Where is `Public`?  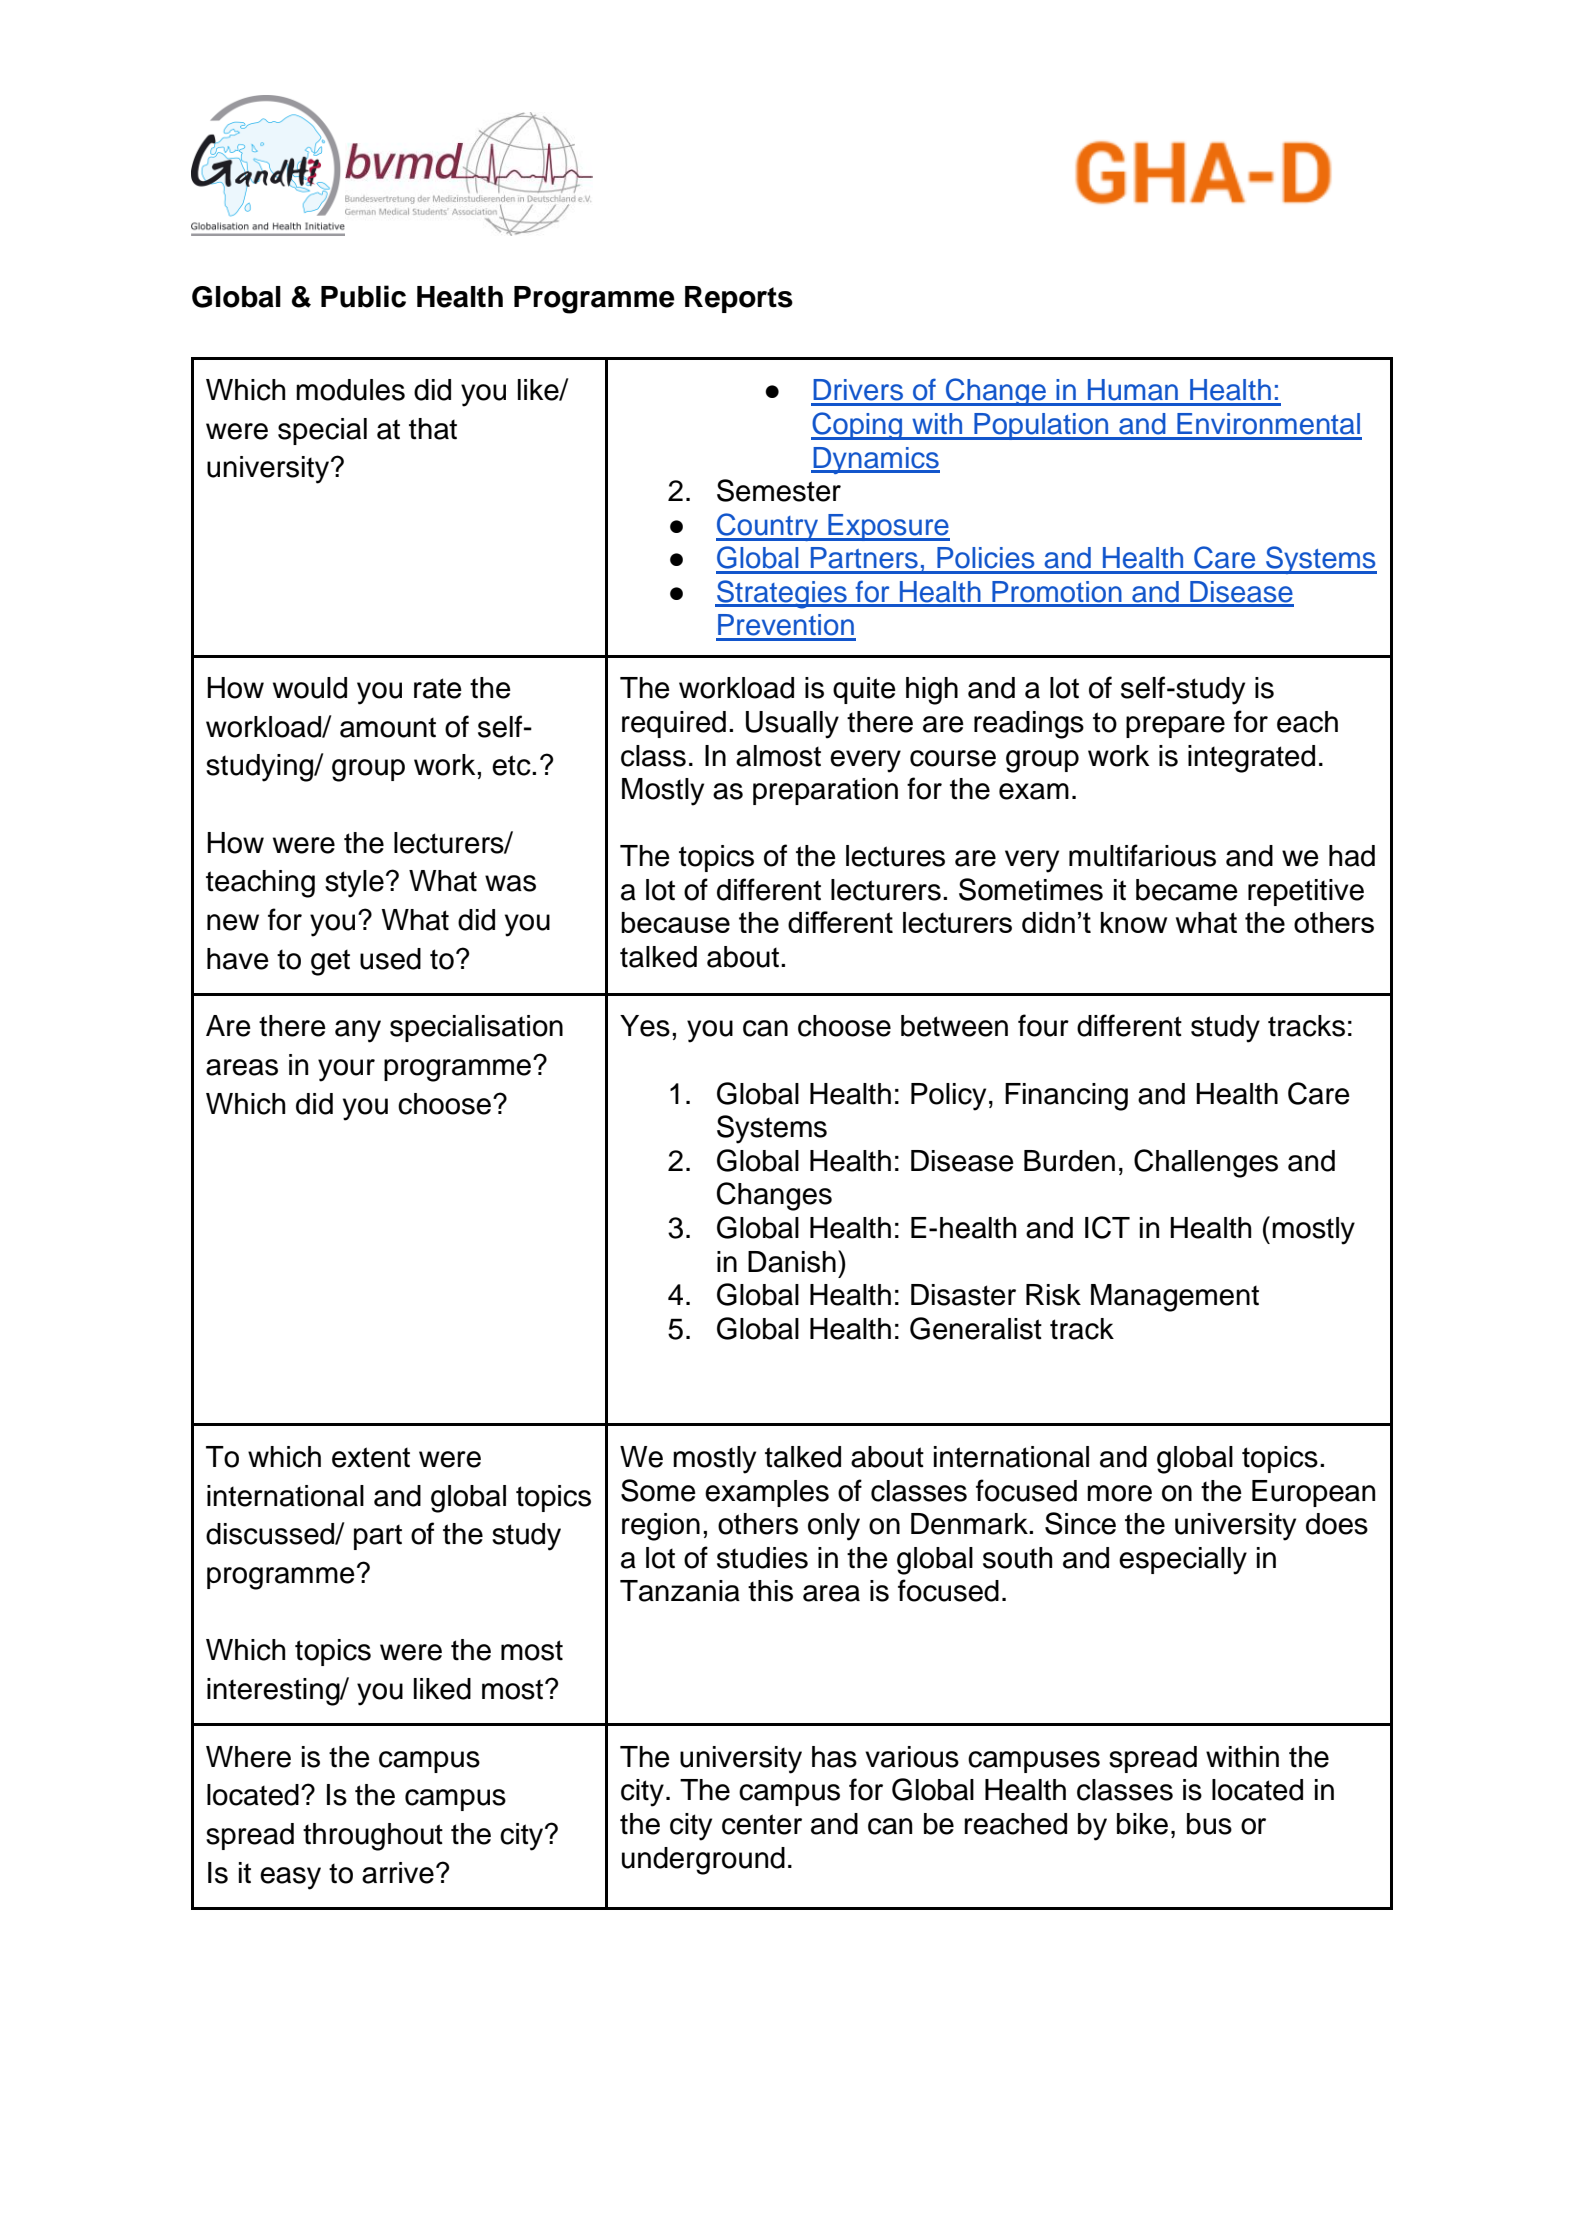
Public is located at coordinates (363, 296).
